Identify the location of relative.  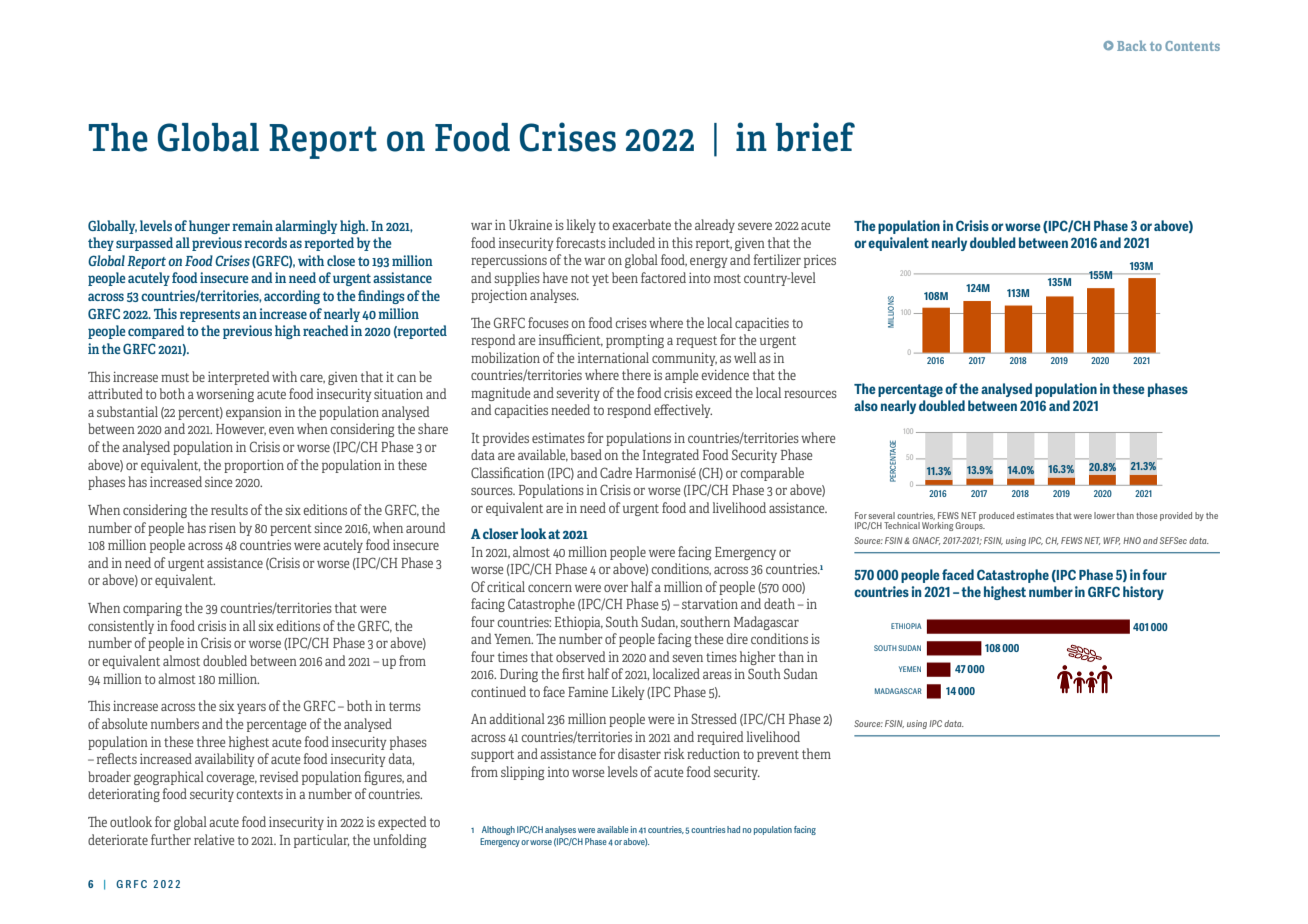
(214, 839).
